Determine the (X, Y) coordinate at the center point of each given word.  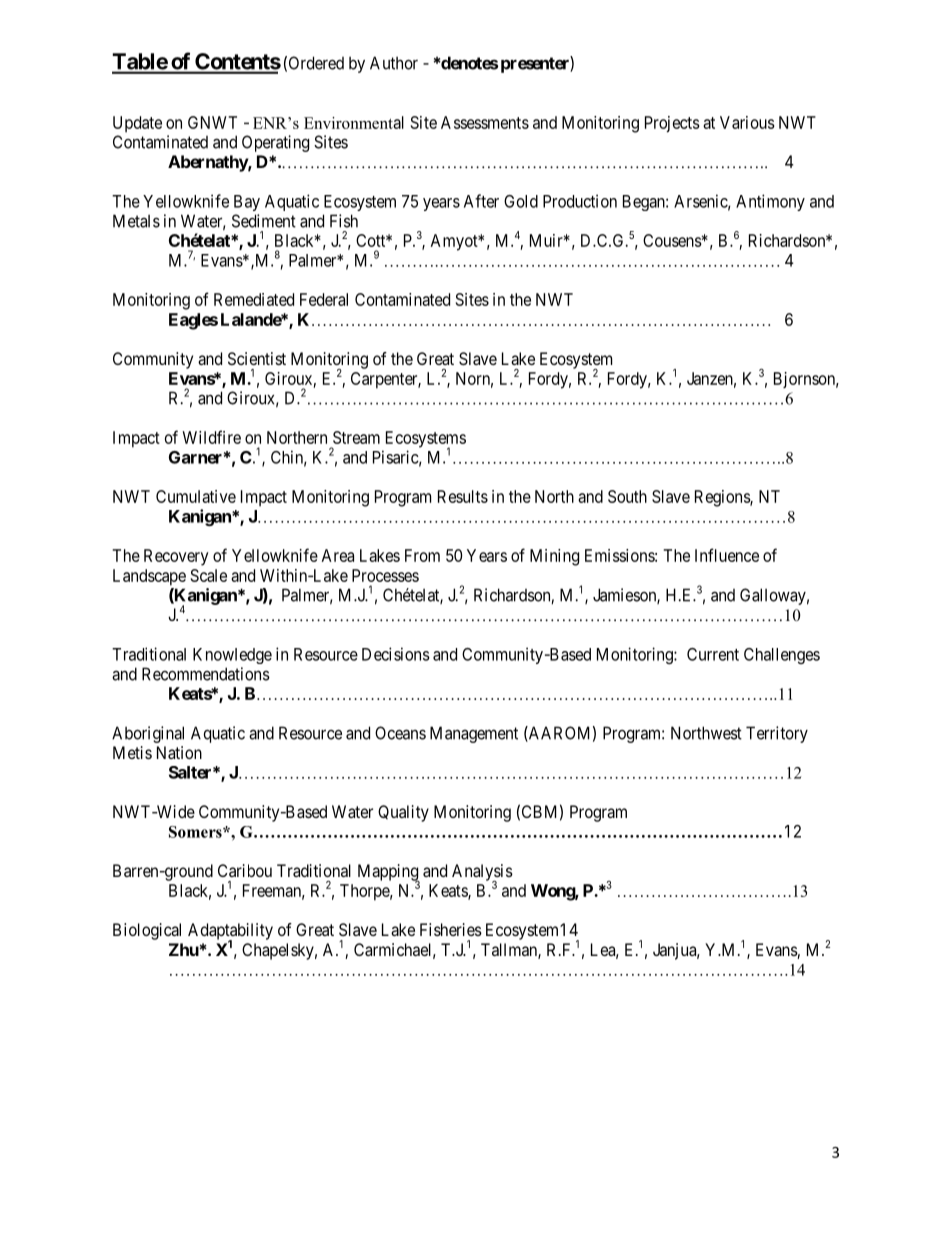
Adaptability (230, 932)
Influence (727, 555)
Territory (777, 734)
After (481, 201)
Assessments (485, 122)
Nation (179, 752)
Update (137, 124)
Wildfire (211, 437)
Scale (209, 575)
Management (474, 734)
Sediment (264, 221)
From (422, 555)
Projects (672, 124)
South (627, 496)
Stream (356, 437)
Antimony (770, 202)
